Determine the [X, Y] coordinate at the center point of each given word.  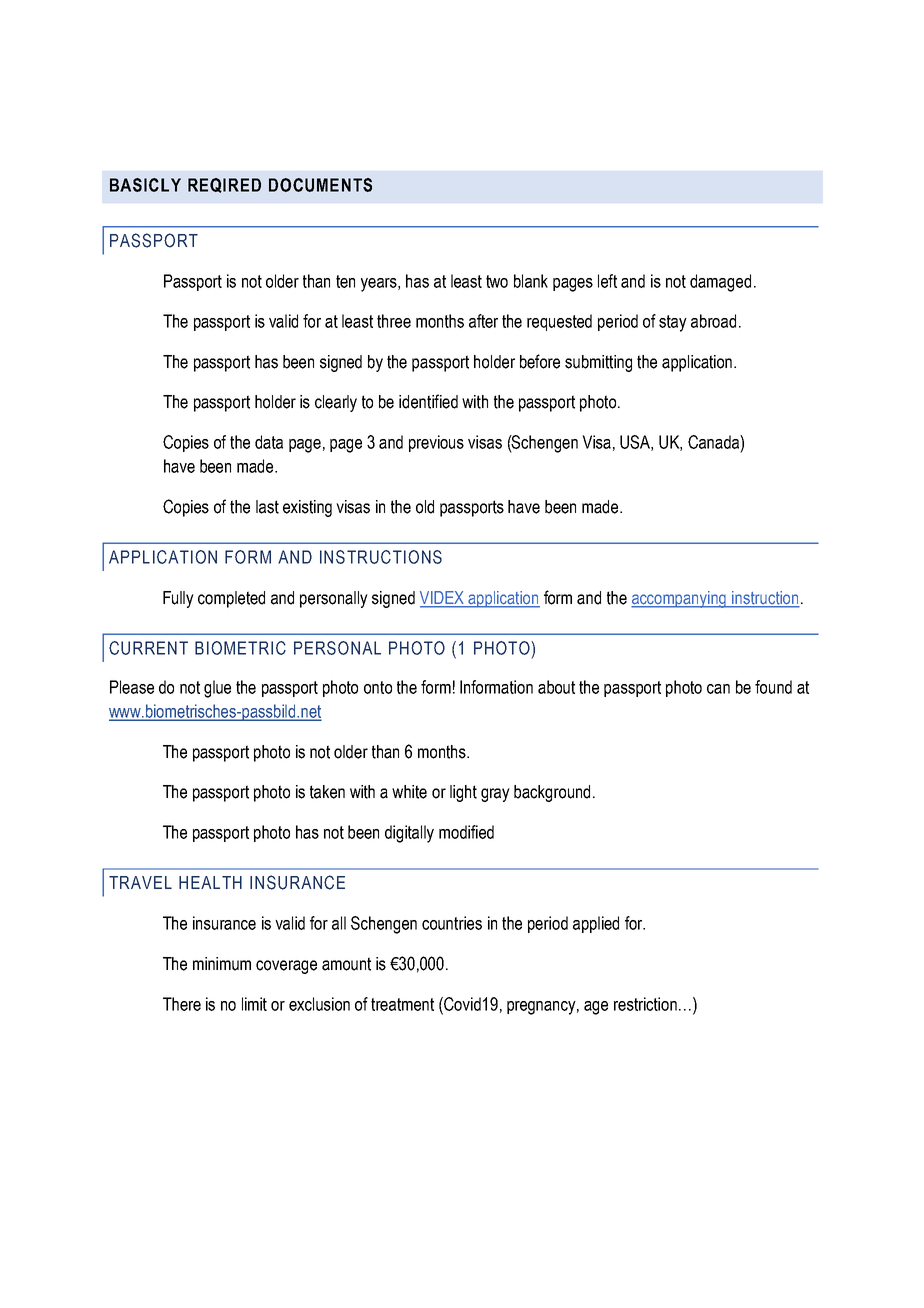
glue [217, 689]
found [773, 687]
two [497, 281]
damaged [720, 283]
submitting [598, 363]
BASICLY [145, 185]
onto [378, 687]
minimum [222, 964]
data [269, 442]
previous [436, 443]
